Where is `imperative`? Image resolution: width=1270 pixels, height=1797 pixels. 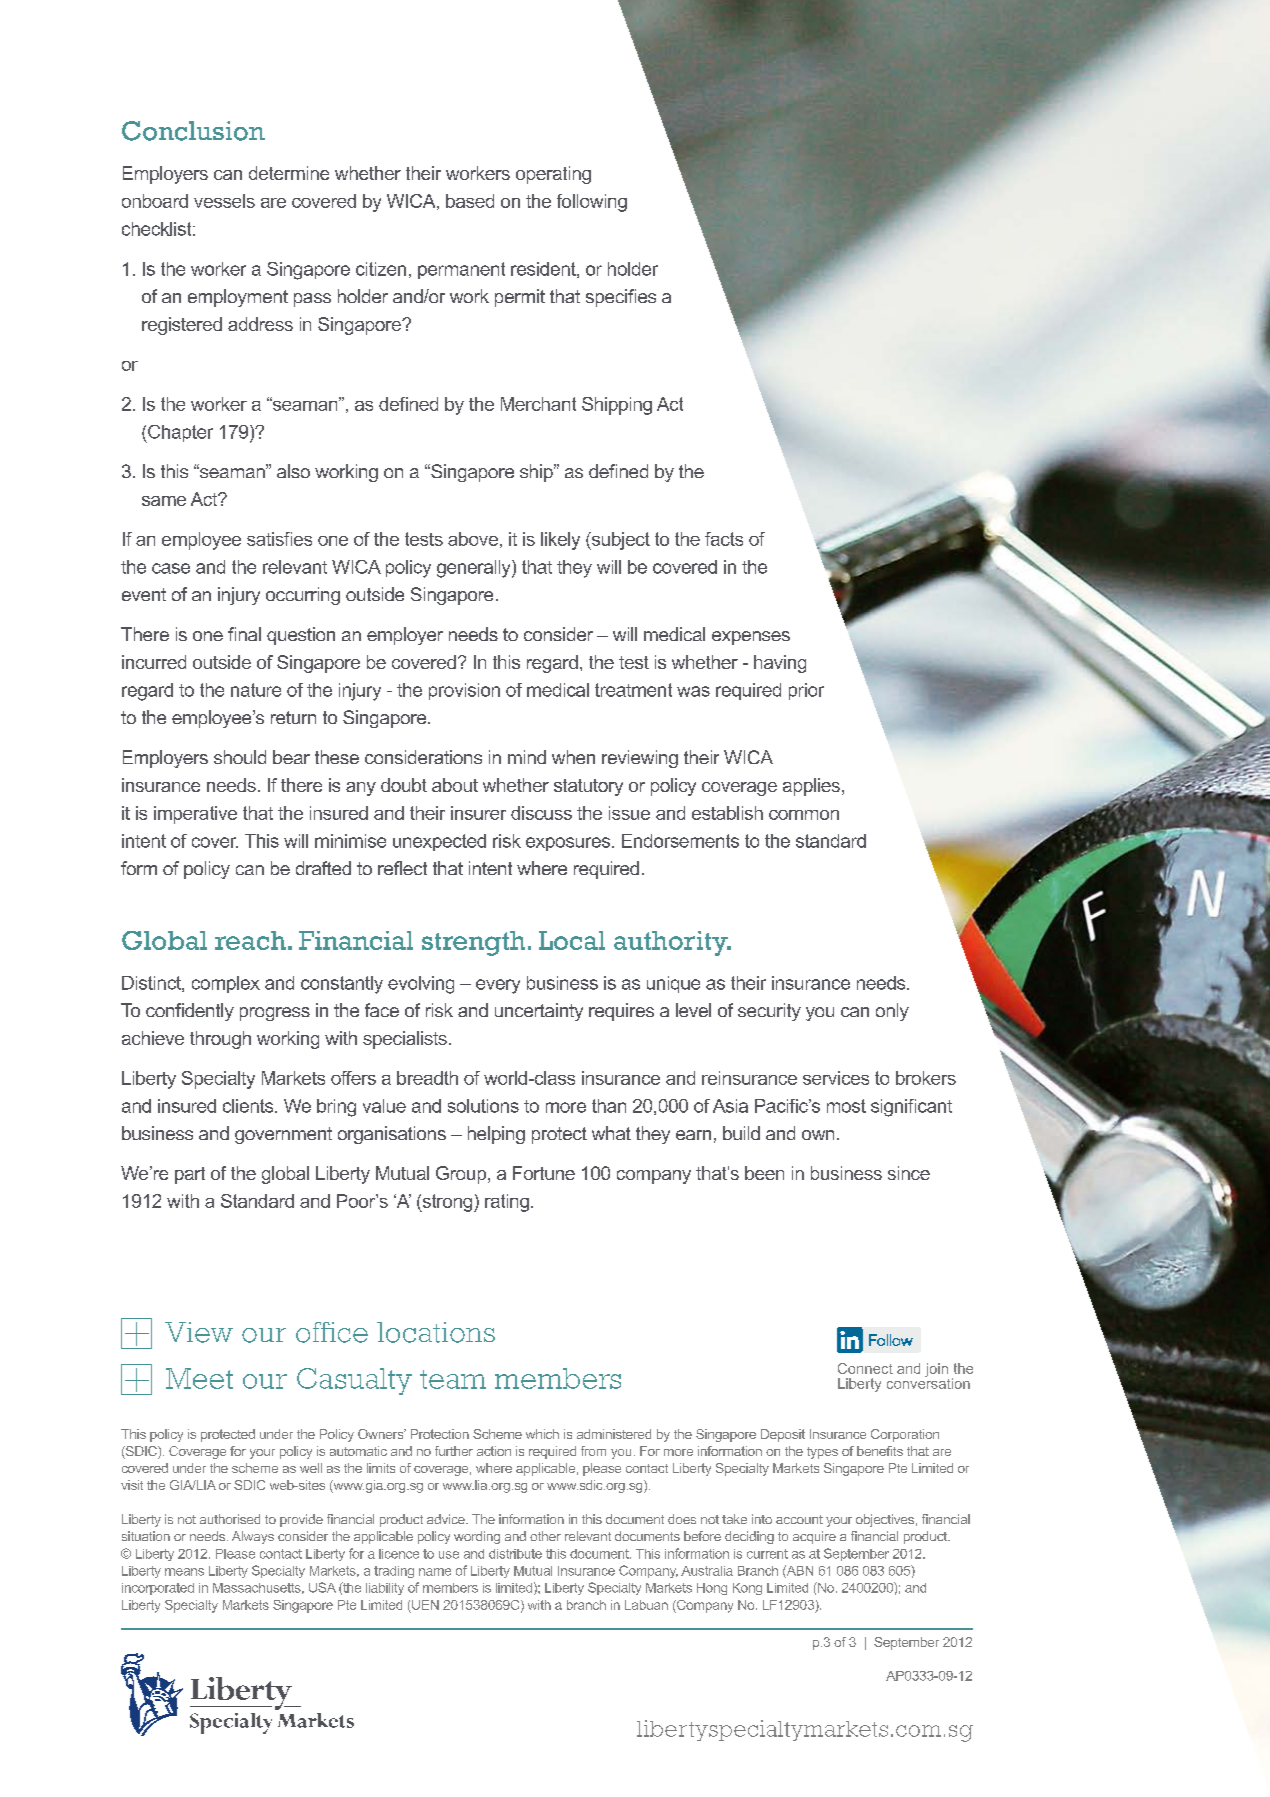 imperative is located at coordinates (195, 815).
